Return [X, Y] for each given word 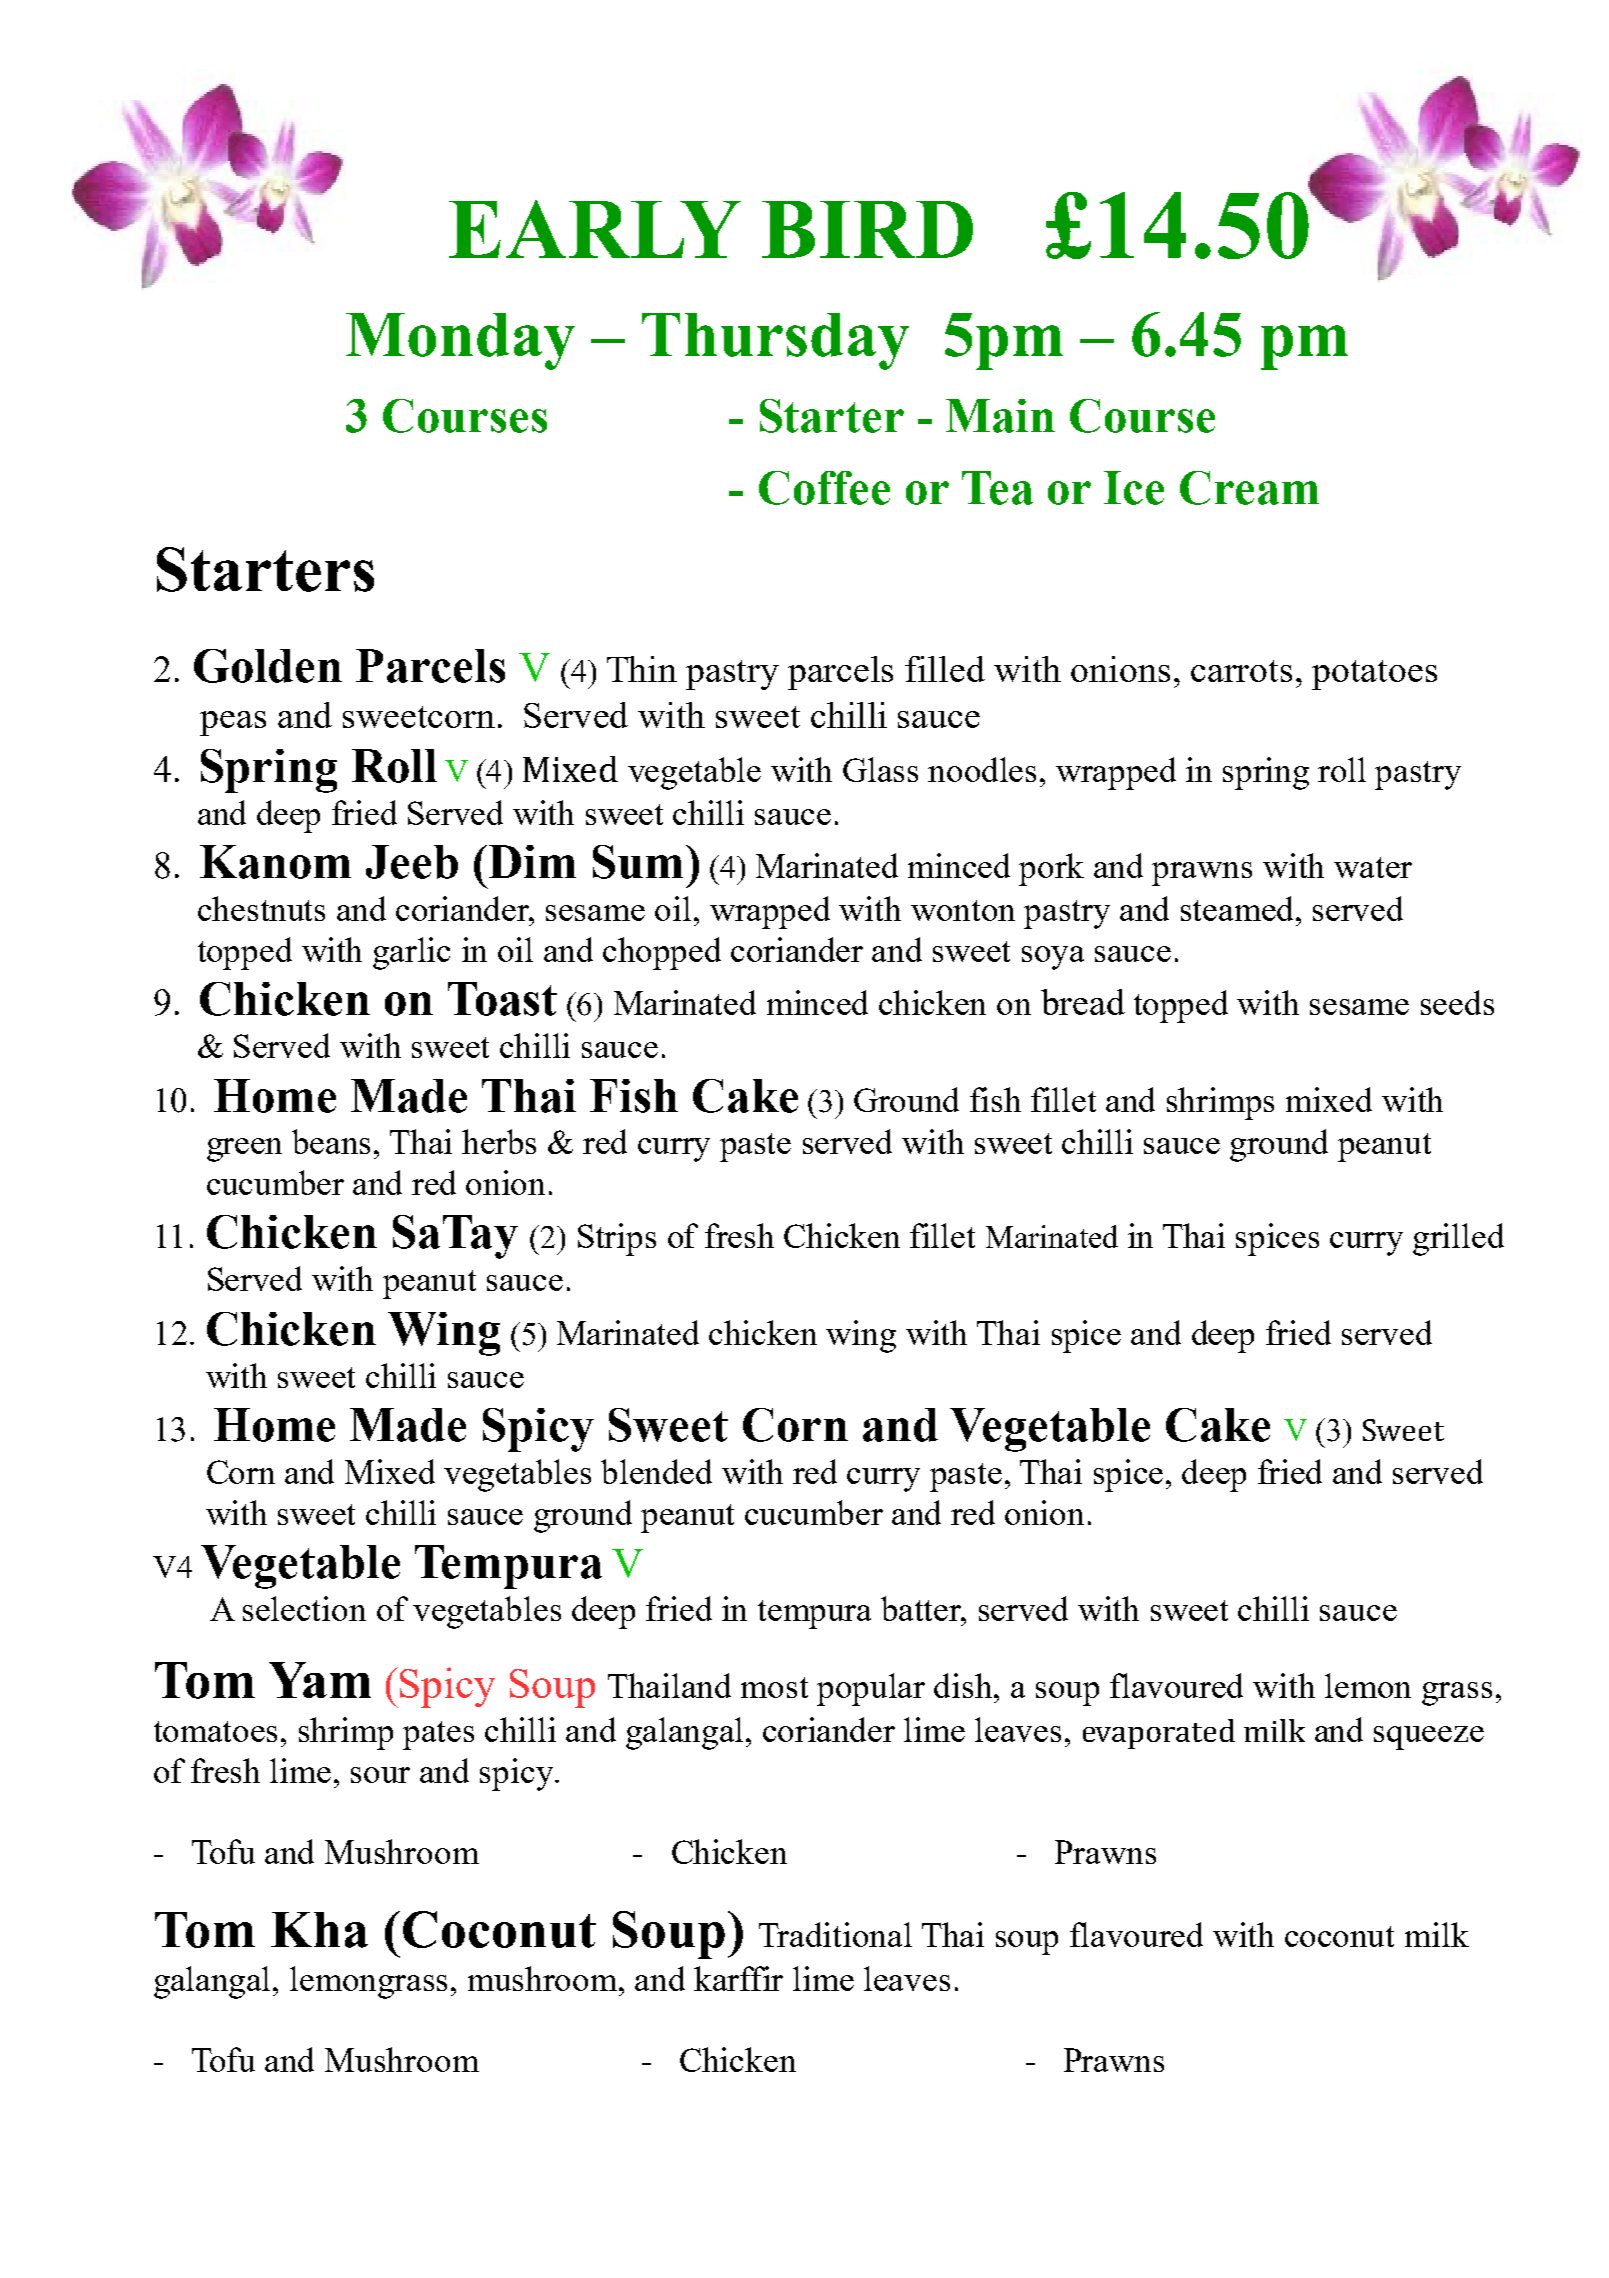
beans [331, 1141]
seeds [1457, 1002]
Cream [1249, 488]
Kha [319, 1930]
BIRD [867, 229]
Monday [460, 341]
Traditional [835, 1934]
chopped [662, 953]
